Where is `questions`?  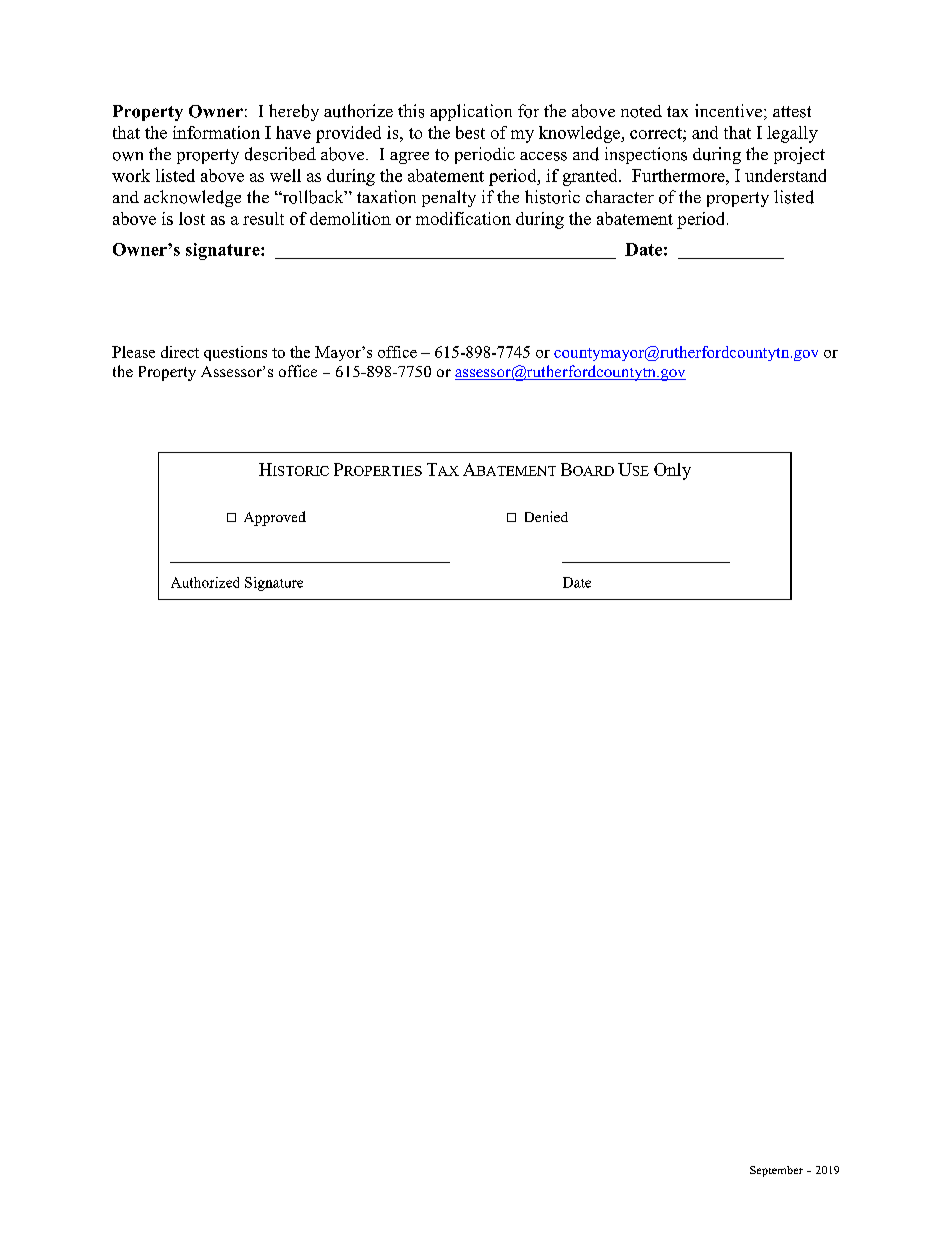
questions is located at coordinates (235, 353).
